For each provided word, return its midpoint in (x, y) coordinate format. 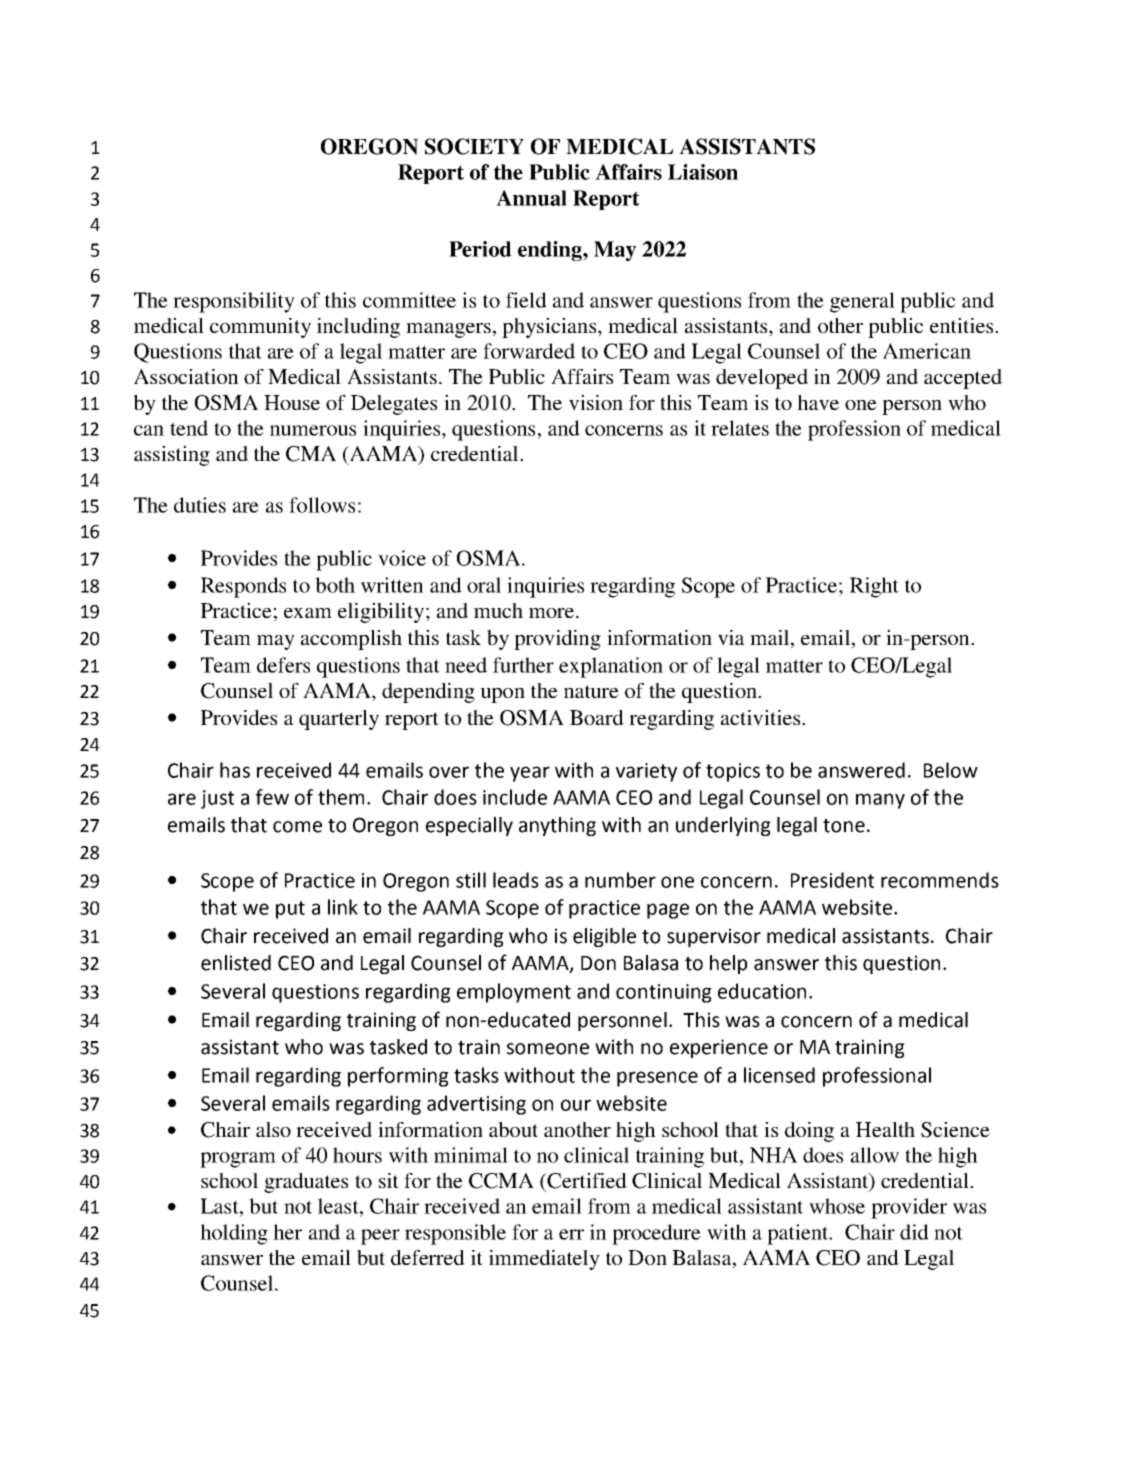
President (832, 880)
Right (874, 587)
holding (234, 1234)
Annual (531, 198)
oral (484, 585)
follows (322, 505)
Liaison (703, 172)
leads (516, 880)
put (290, 910)
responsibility (234, 302)
